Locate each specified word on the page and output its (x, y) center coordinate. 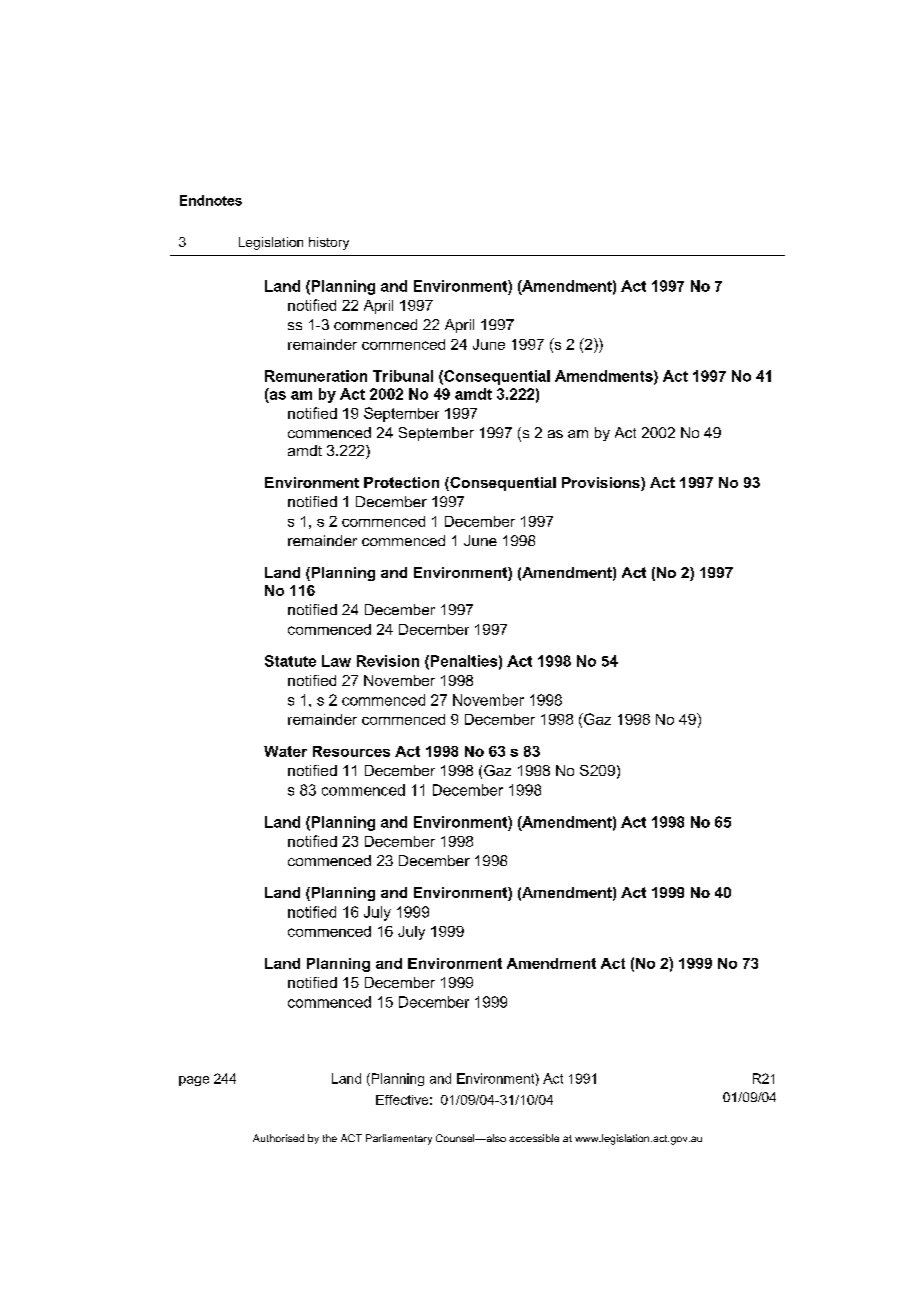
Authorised (278, 1138)
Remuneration (316, 376)
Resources (351, 751)
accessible (534, 1138)
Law (336, 661)
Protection (401, 482)
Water (285, 751)
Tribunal (403, 376)
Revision (388, 661)
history (329, 243)
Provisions (602, 484)
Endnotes (211, 200)
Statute (290, 661)
